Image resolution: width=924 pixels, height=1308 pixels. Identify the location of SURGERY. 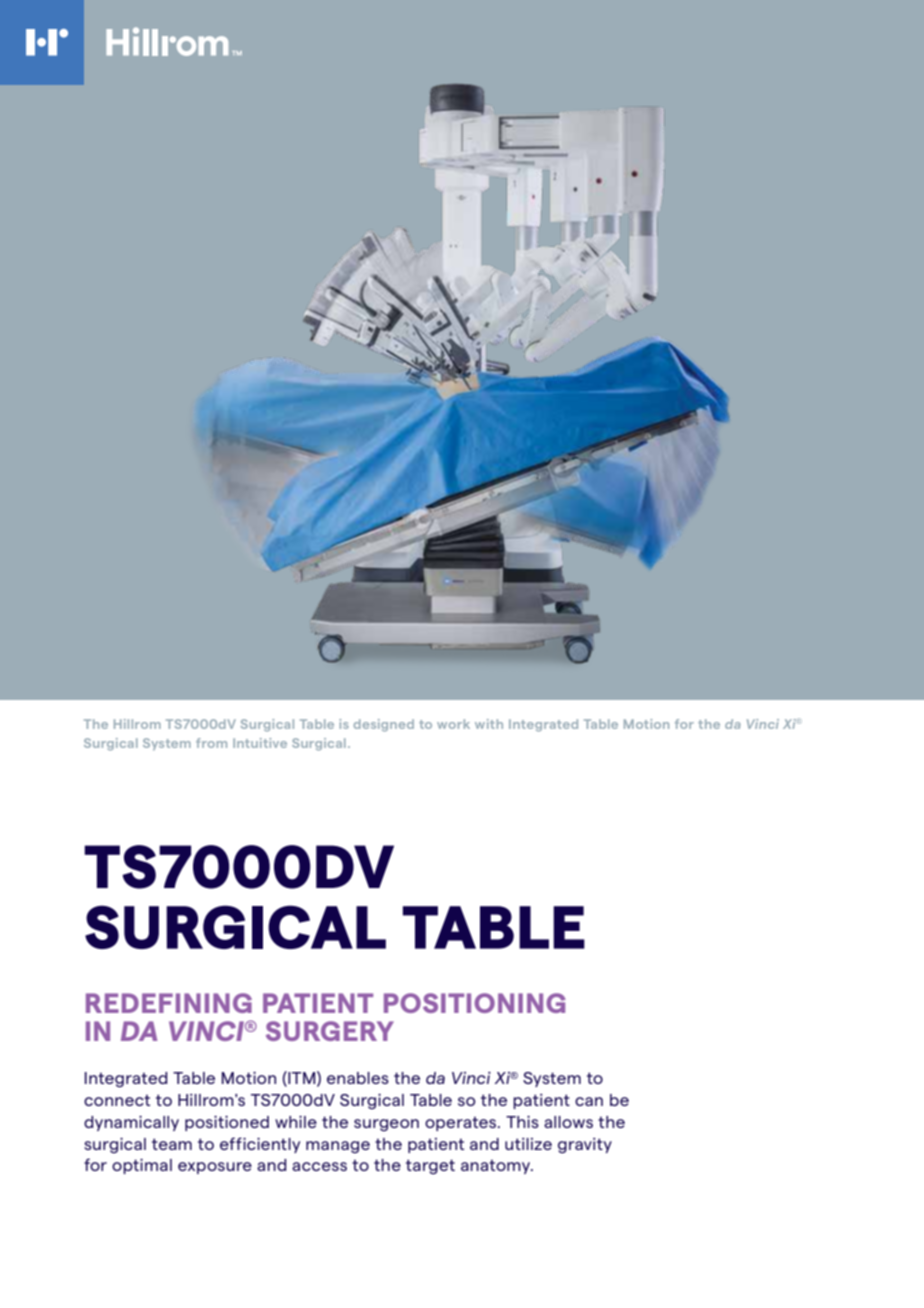
(330, 1031).
